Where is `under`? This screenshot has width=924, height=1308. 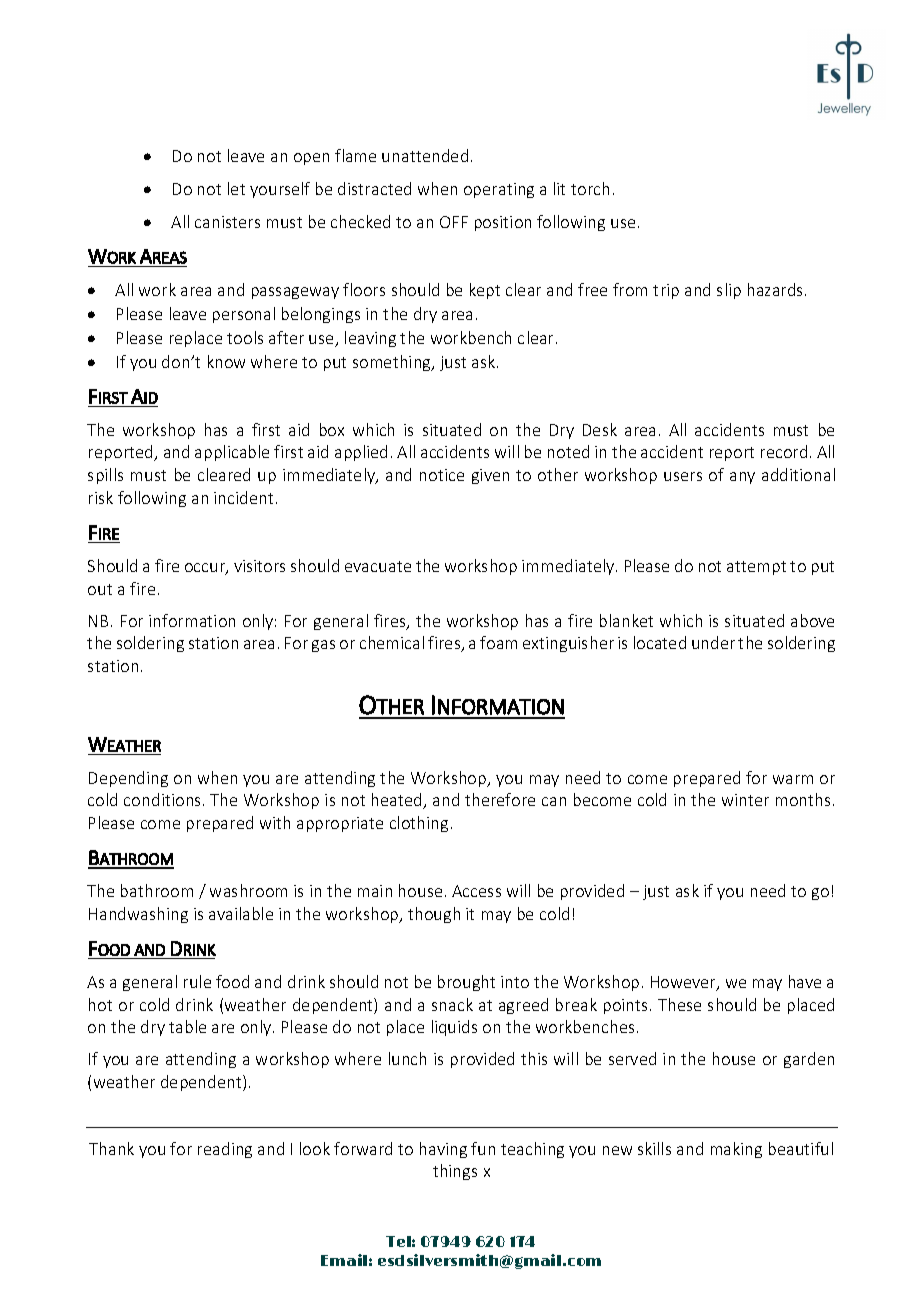
under is located at coordinates (713, 642).
